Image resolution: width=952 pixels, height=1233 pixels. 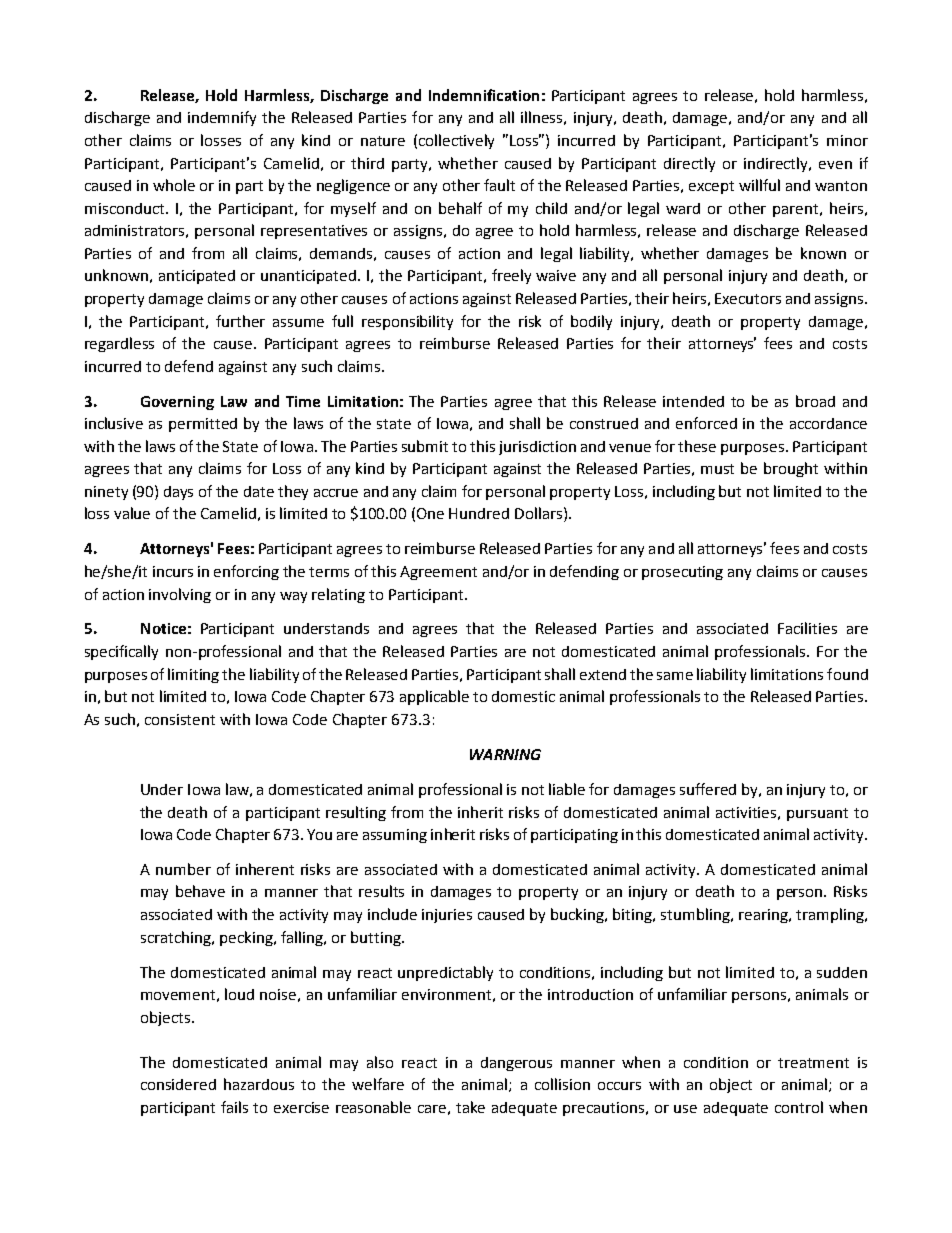 I want to click on indemnify, so click(x=222, y=118).
